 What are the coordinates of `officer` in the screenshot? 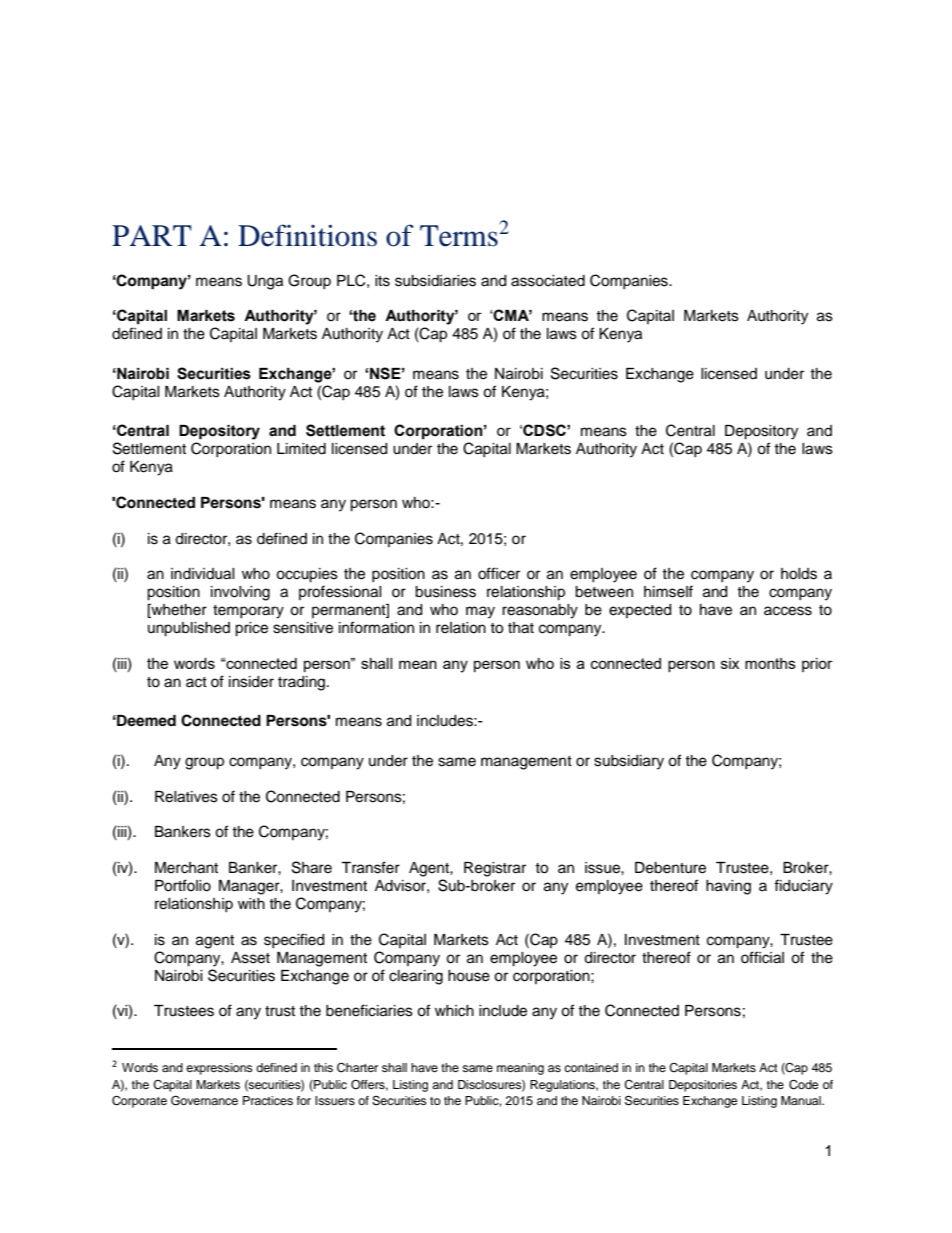 It's located at (499, 573).
